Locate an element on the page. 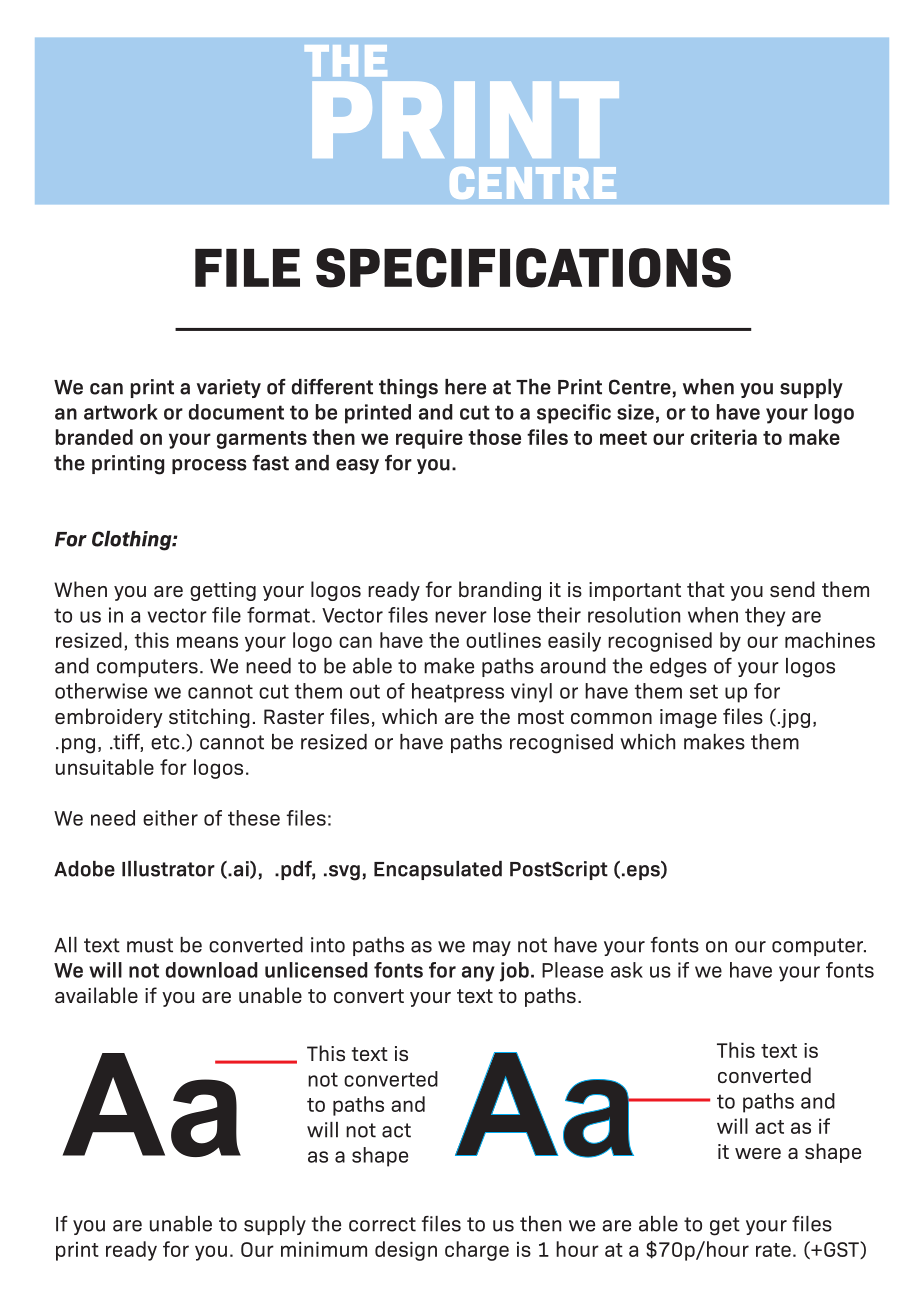 This page has width=924, height=1297. Encapsulated is located at coordinates (438, 870).
